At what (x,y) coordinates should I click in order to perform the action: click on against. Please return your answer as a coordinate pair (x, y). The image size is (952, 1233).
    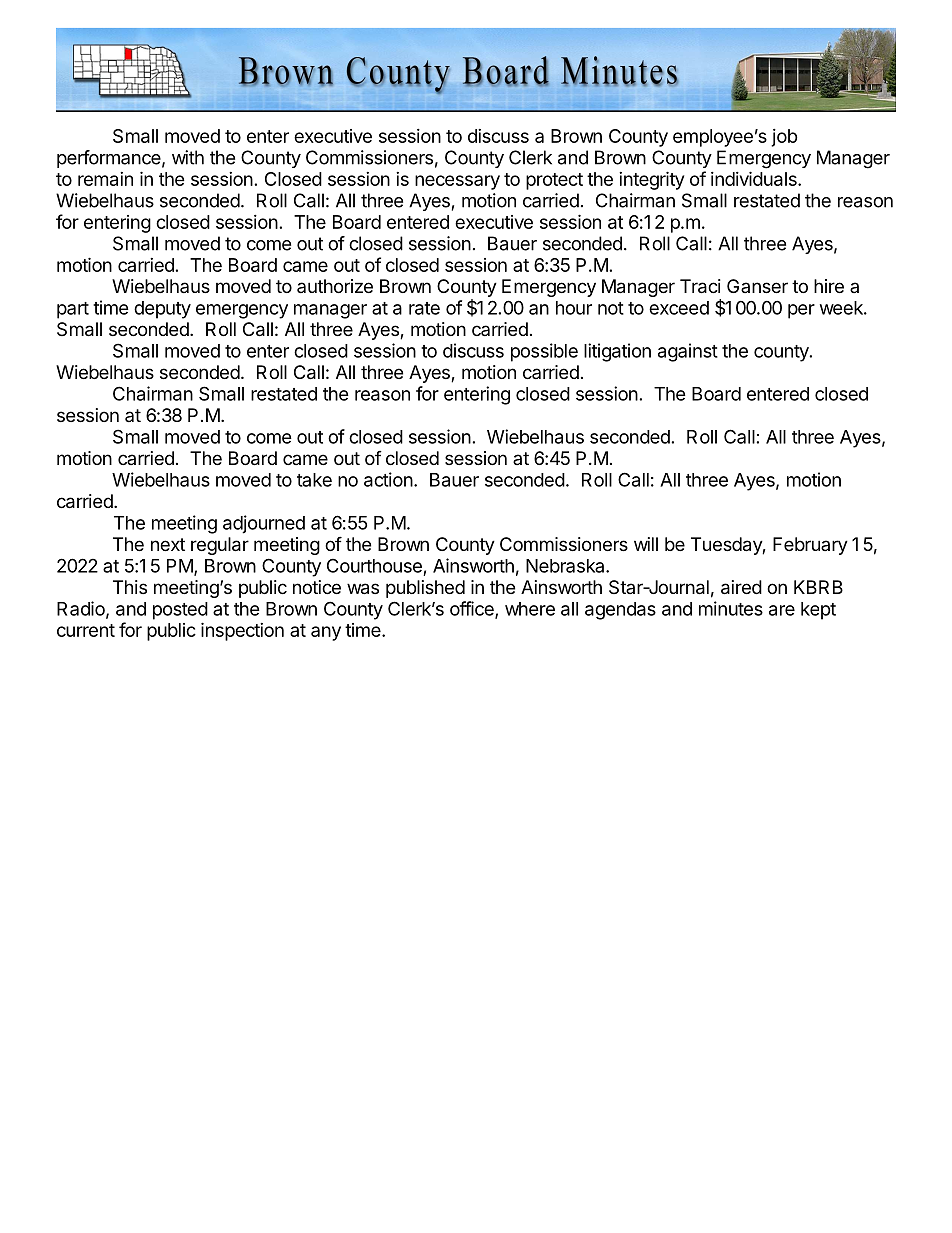
    Looking at the image, I should click on (688, 352).
